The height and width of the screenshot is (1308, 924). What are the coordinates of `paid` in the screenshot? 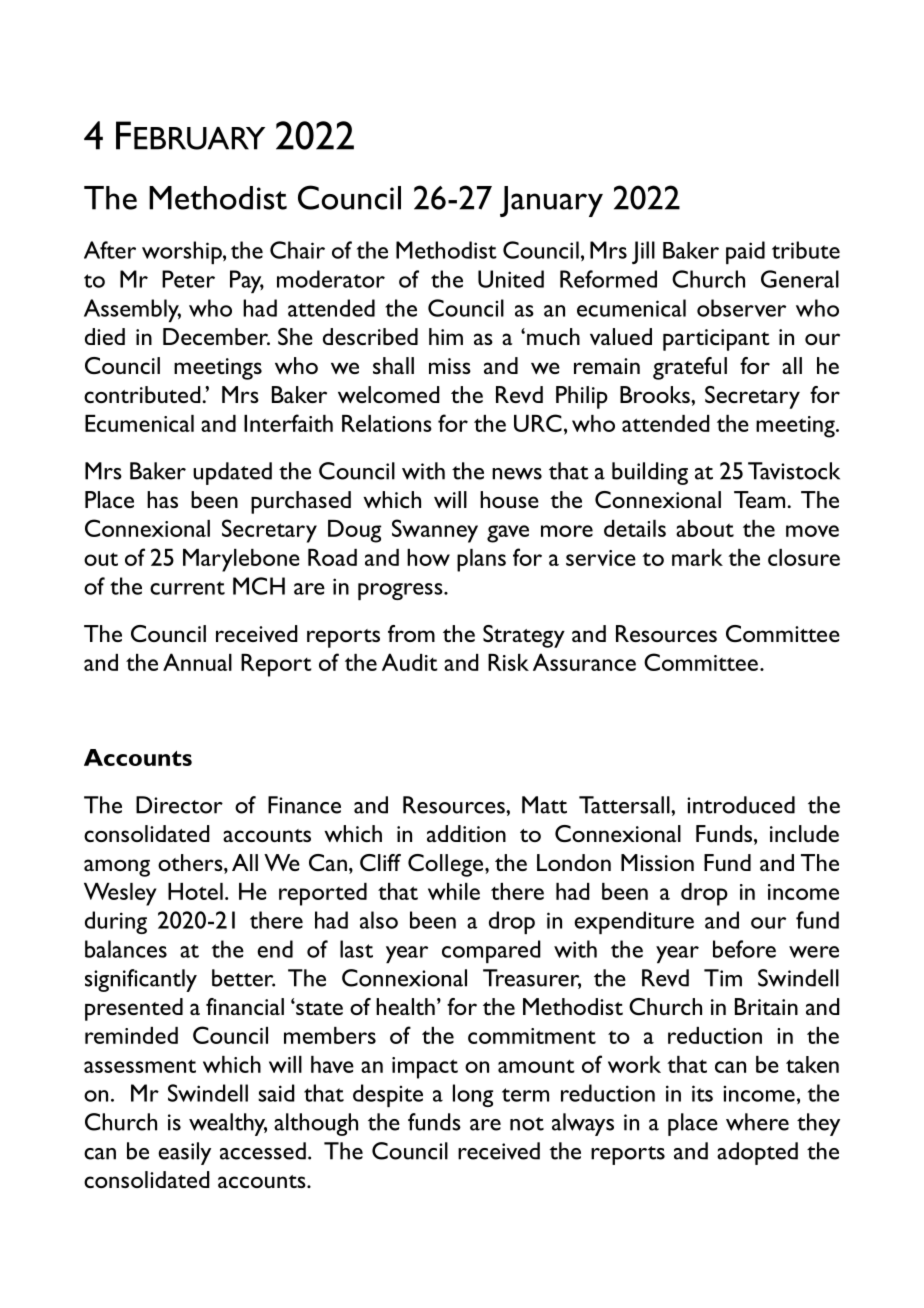 It's located at (745, 252).
